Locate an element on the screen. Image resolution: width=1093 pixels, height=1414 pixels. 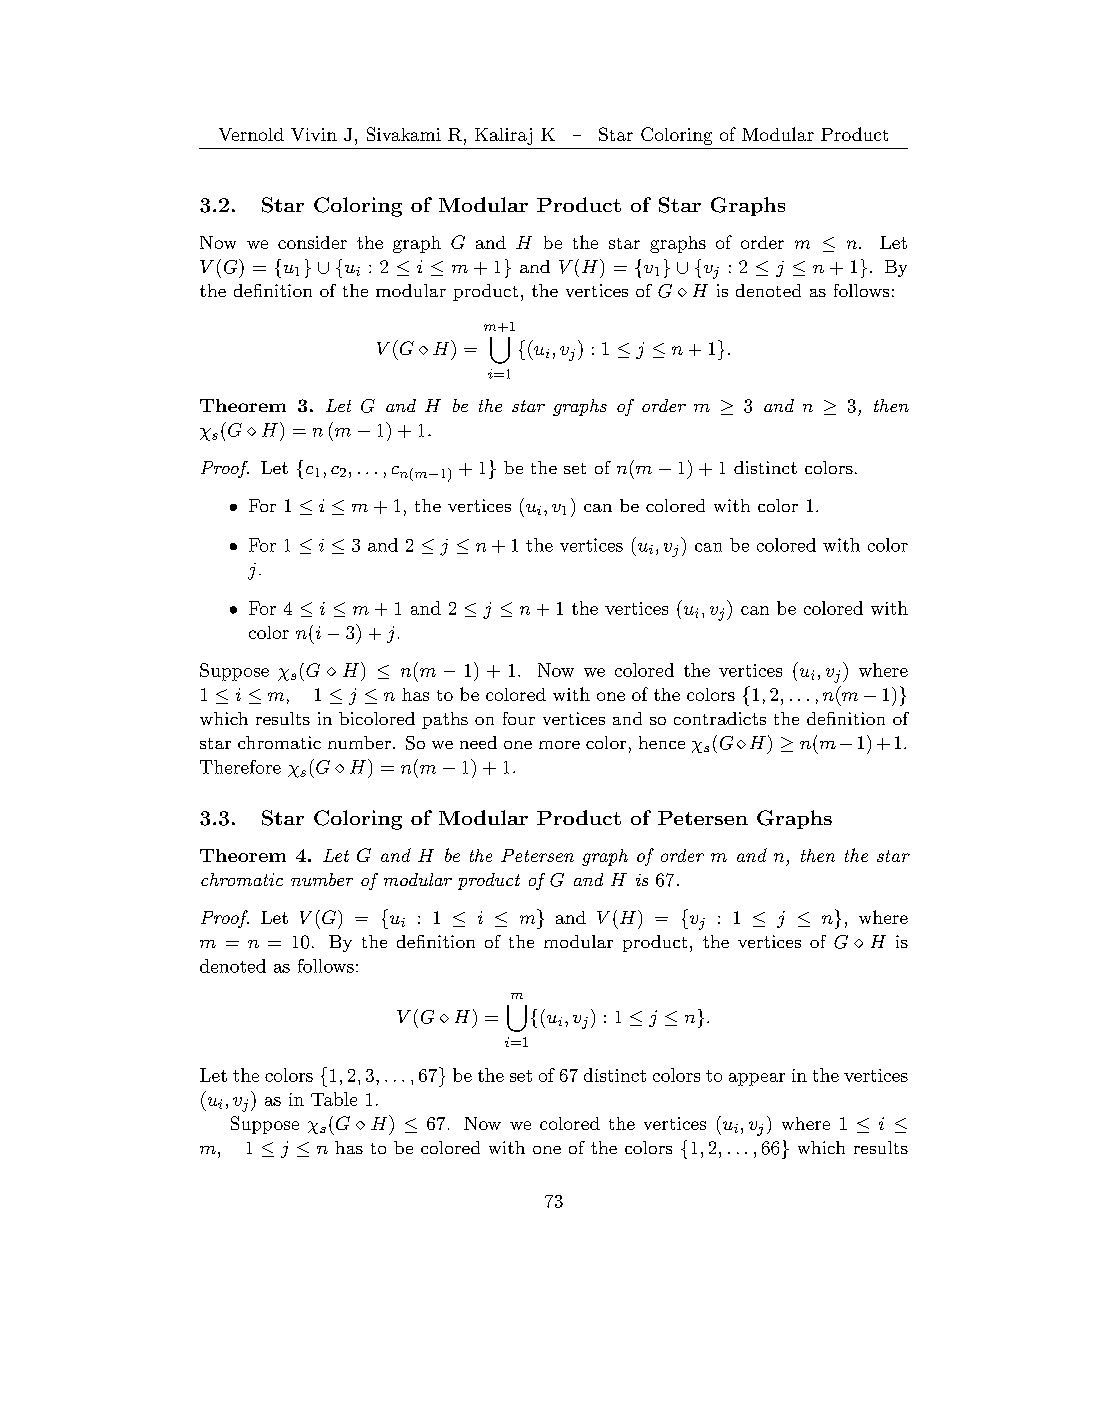
hence is located at coordinates (662, 742).
